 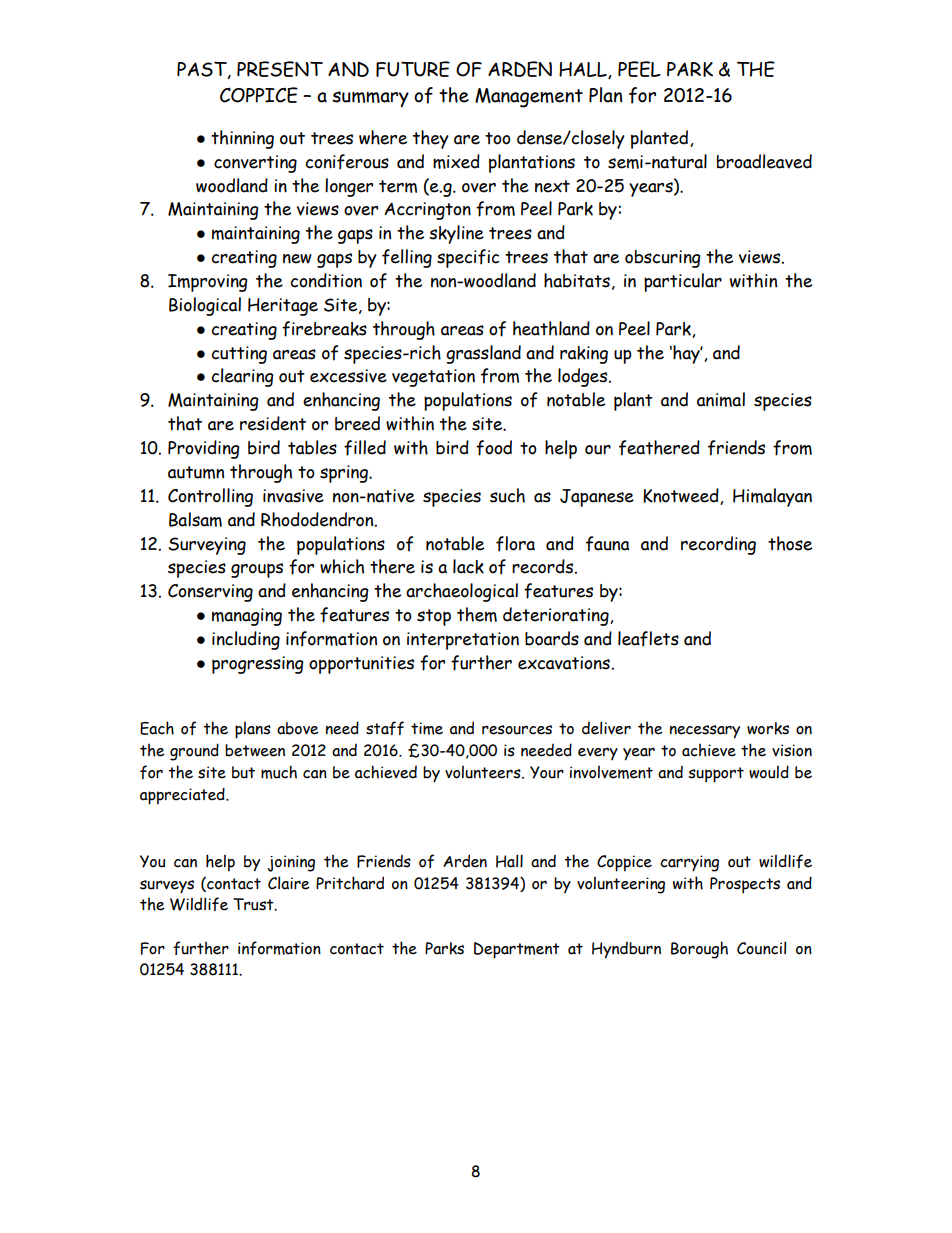 What do you see at coordinates (517, 950) in the screenshot?
I see `Department` at bounding box center [517, 950].
